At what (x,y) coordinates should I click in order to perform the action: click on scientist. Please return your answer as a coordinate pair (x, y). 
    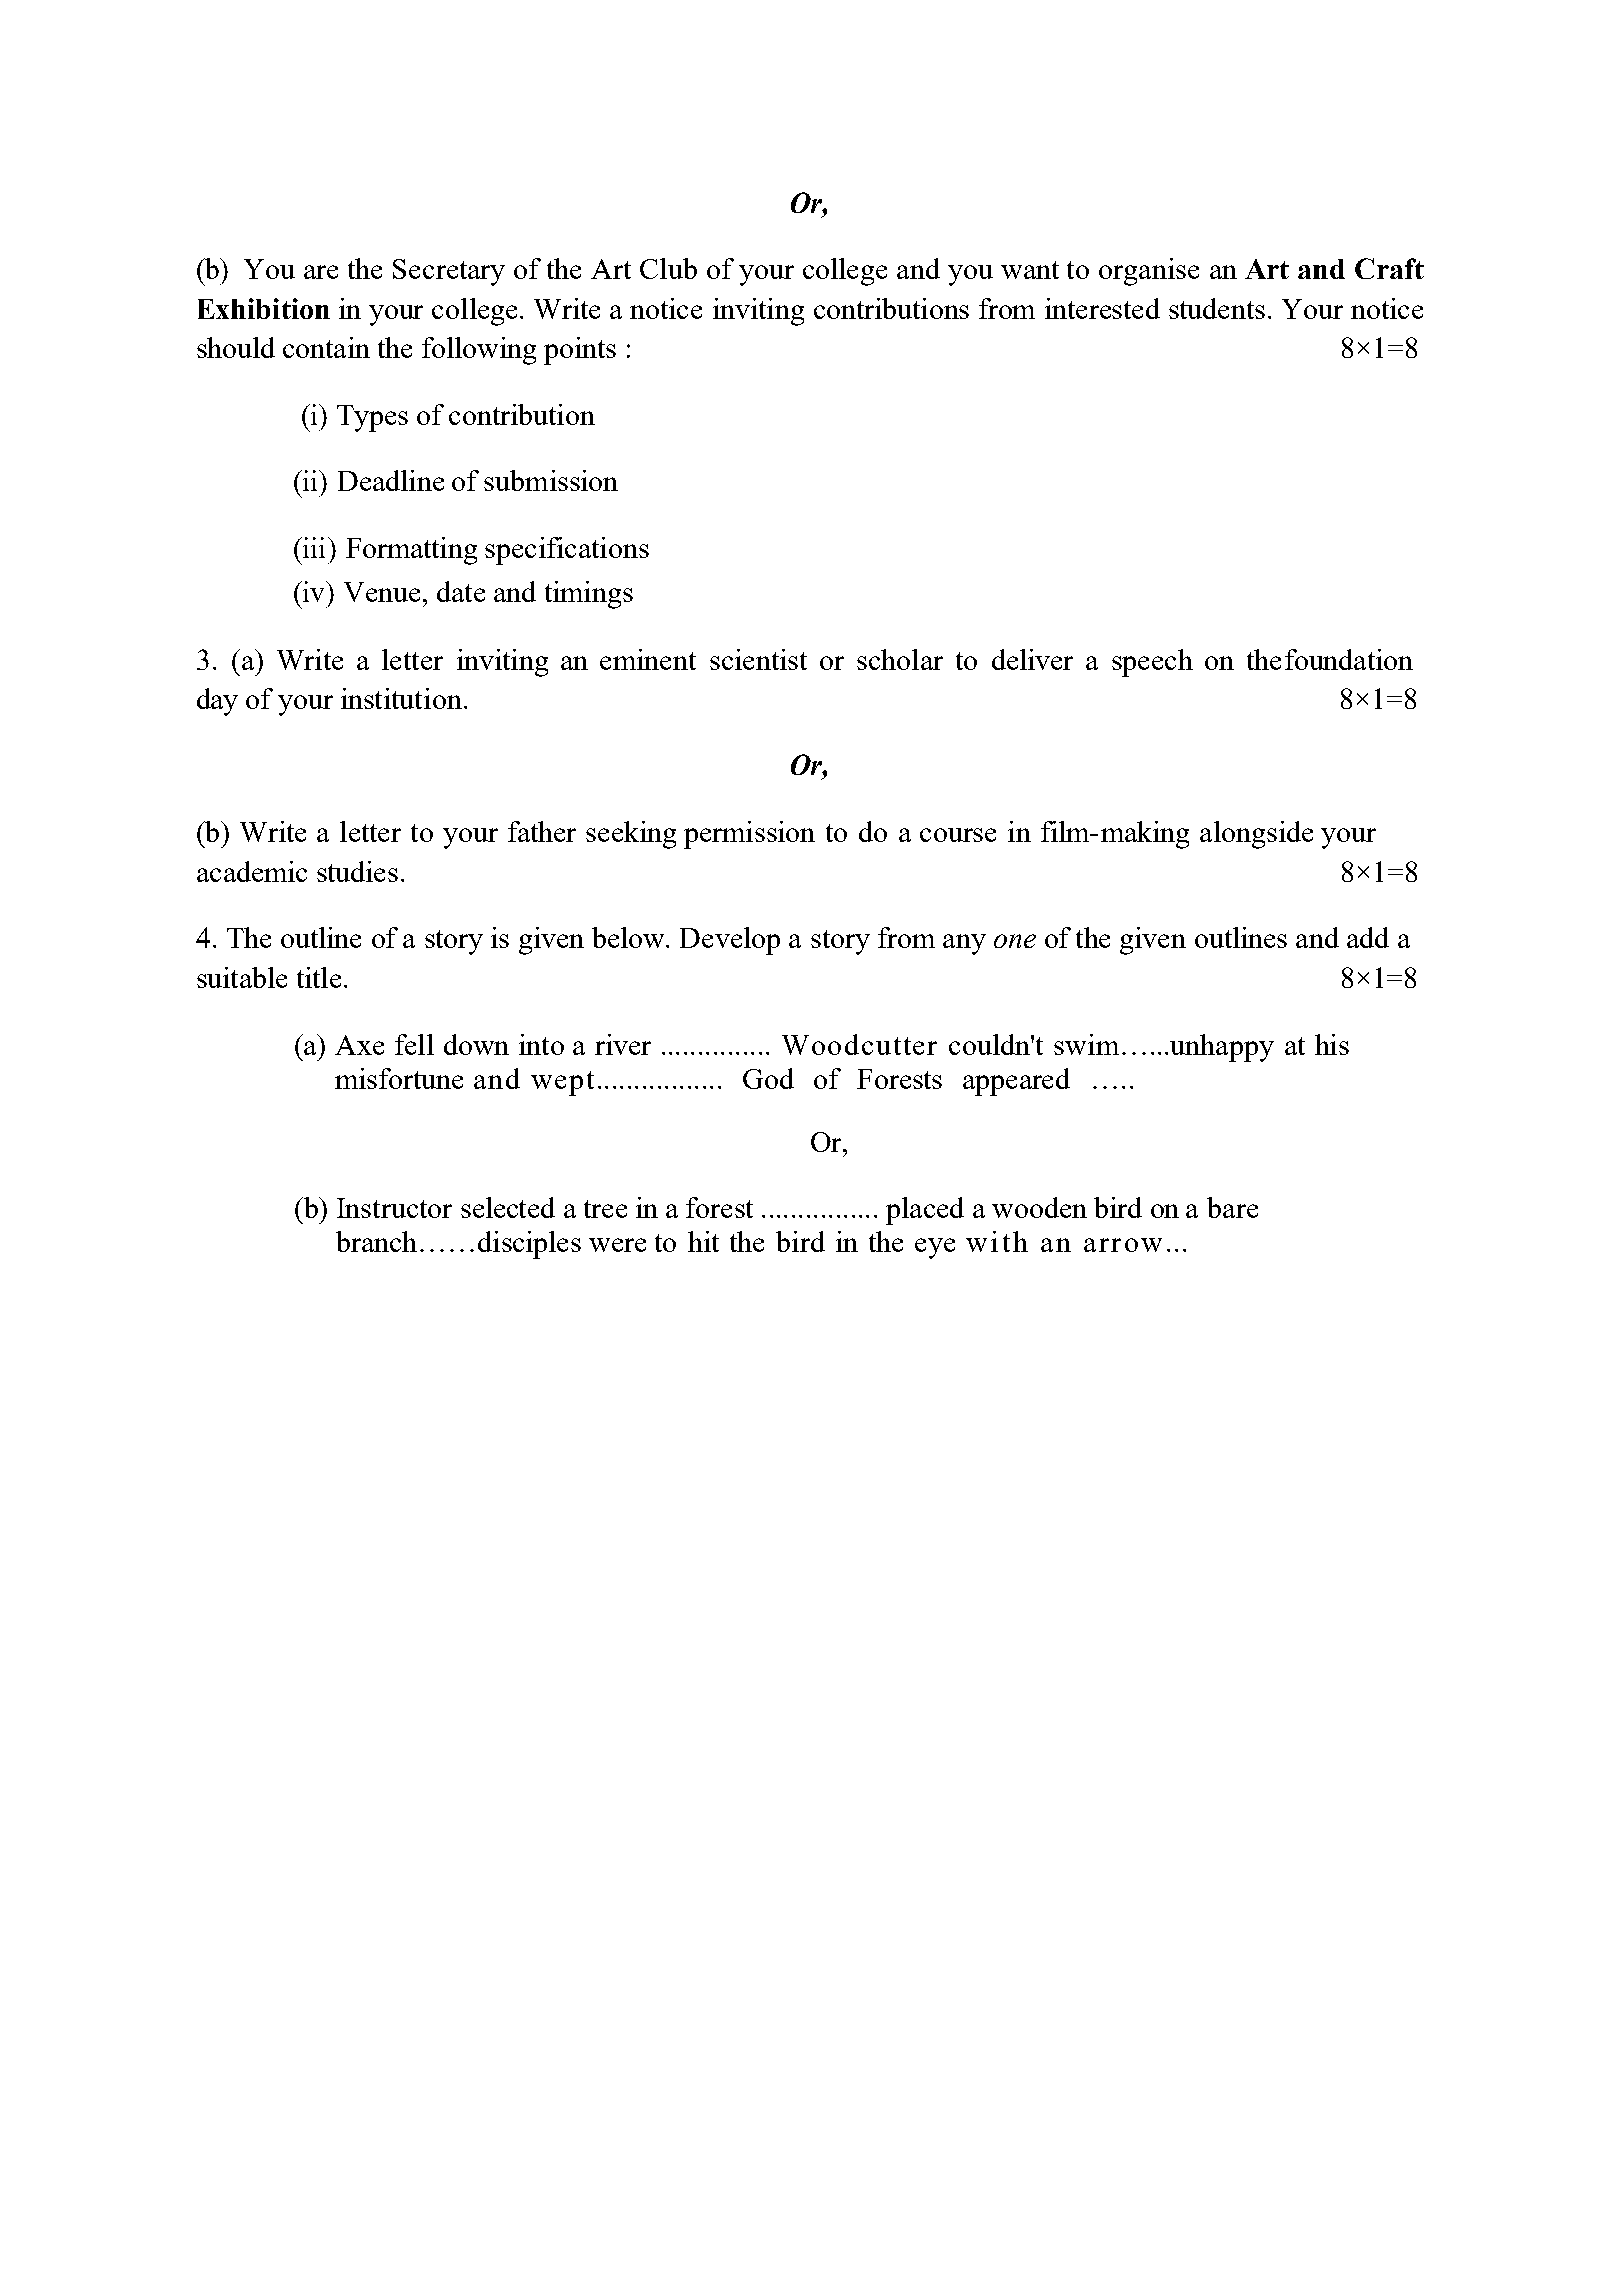
    Looking at the image, I should click on (758, 659).
